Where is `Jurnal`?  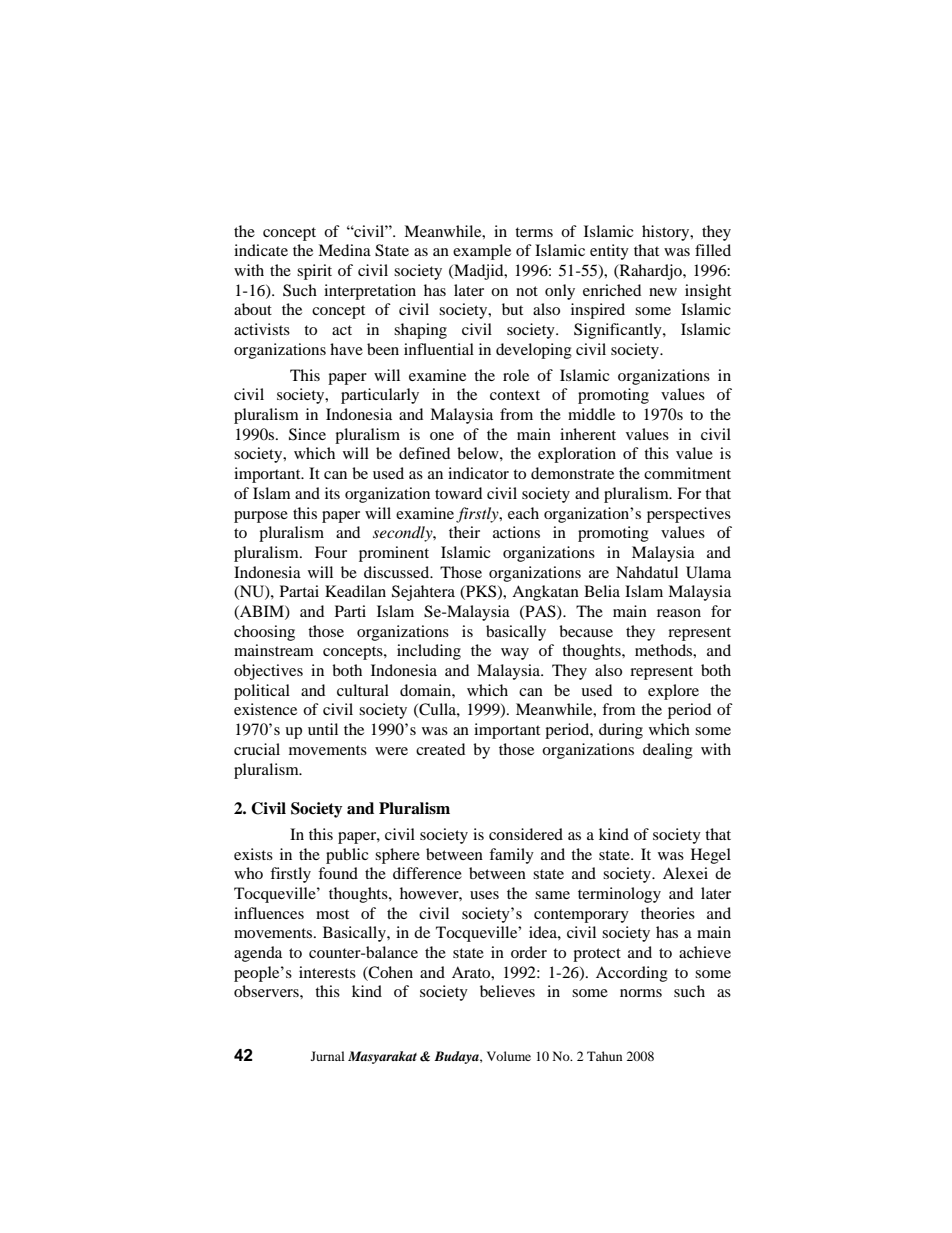
Jurnal is located at coordinates (328, 1056).
